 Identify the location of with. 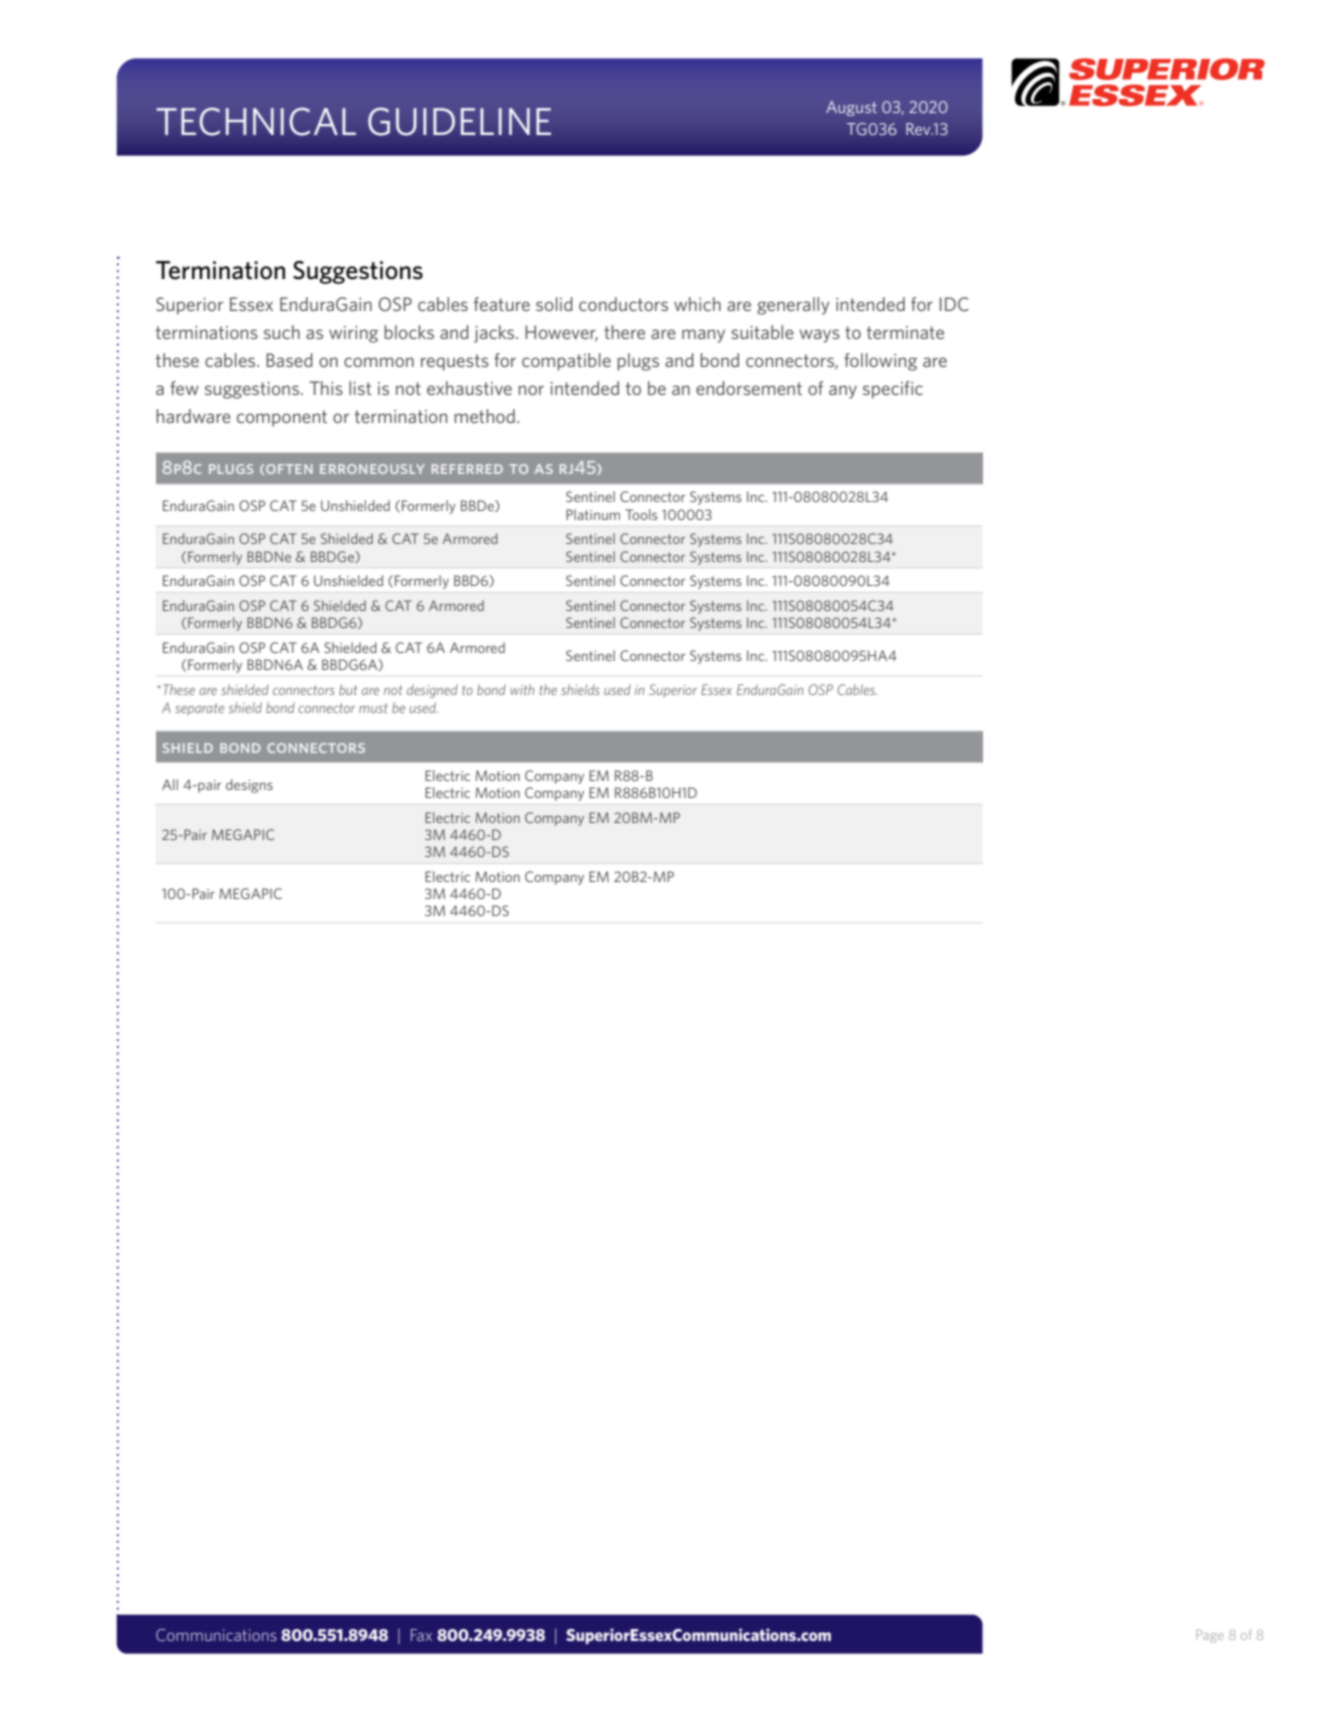
(522, 689).
